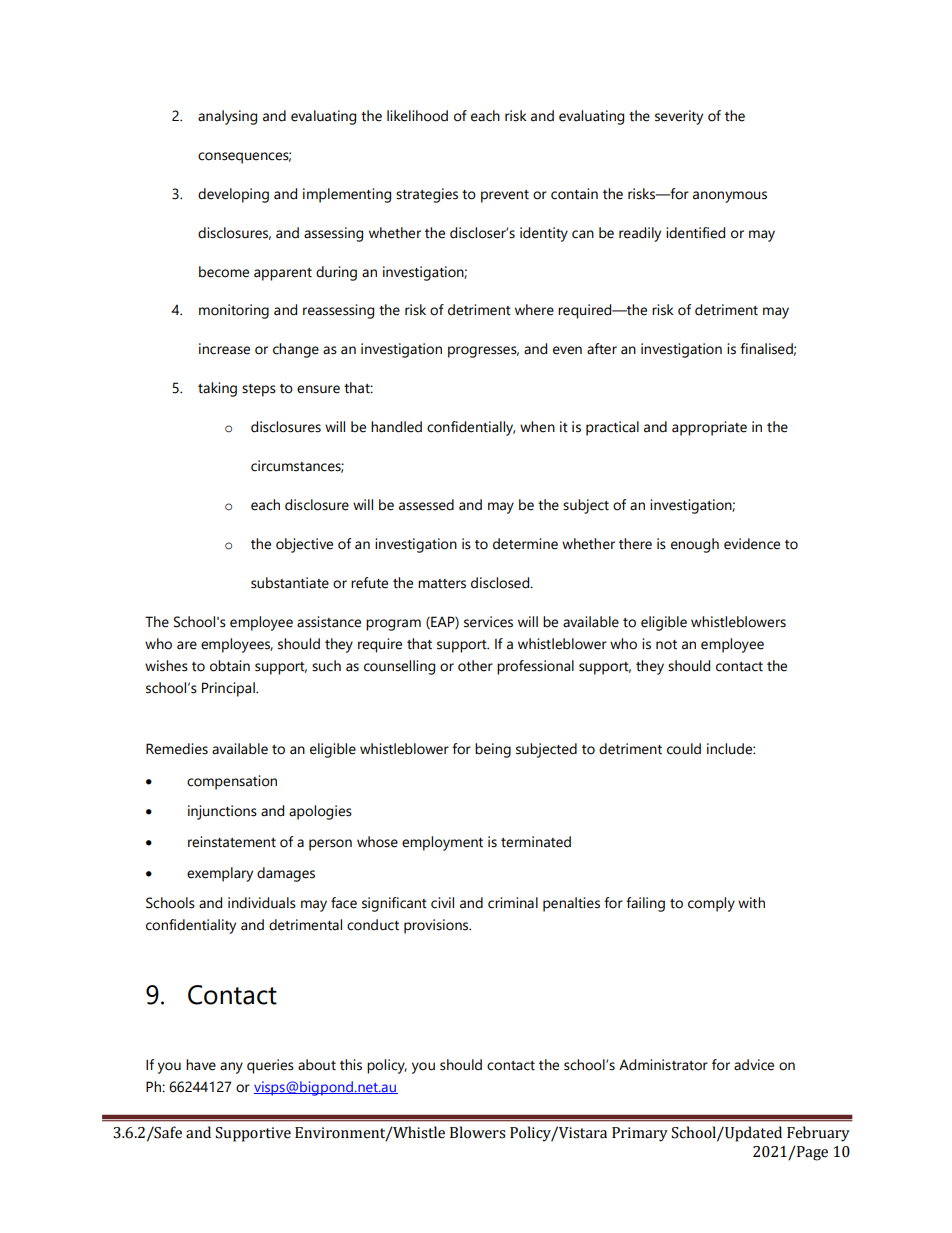 The image size is (952, 1233). What do you see at coordinates (231, 1068) in the document?
I see `any` at bounding box center [231, 1068].
